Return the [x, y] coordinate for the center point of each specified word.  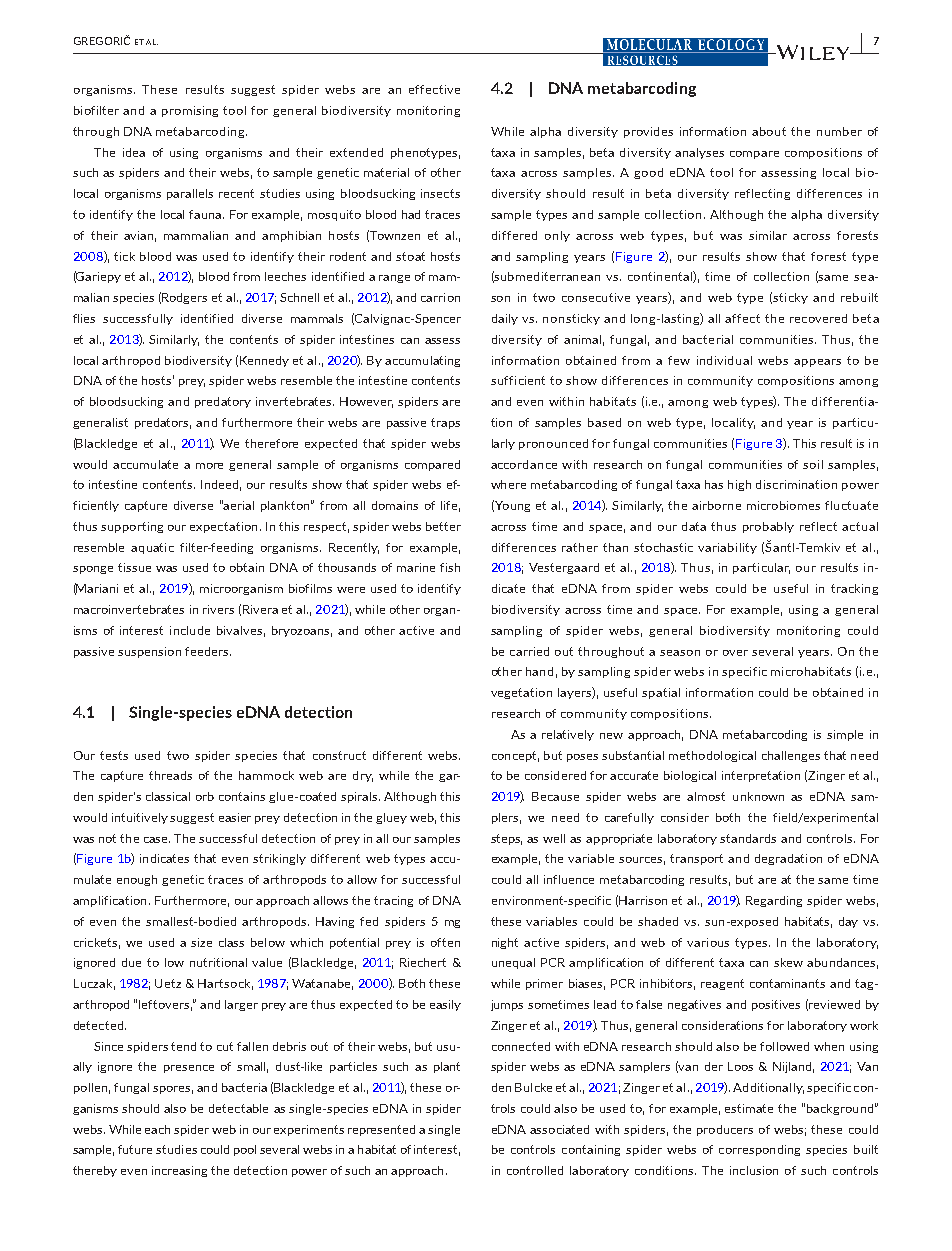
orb [205, 796]
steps [506, 839]
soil [813, 464]
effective [434, 89]
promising [190, 111]
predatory [223, 402]
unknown [758, 796]
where [508, 484]
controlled [535, 1170]
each [157, 1129]
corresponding [759, 1150]
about [769, 131]
